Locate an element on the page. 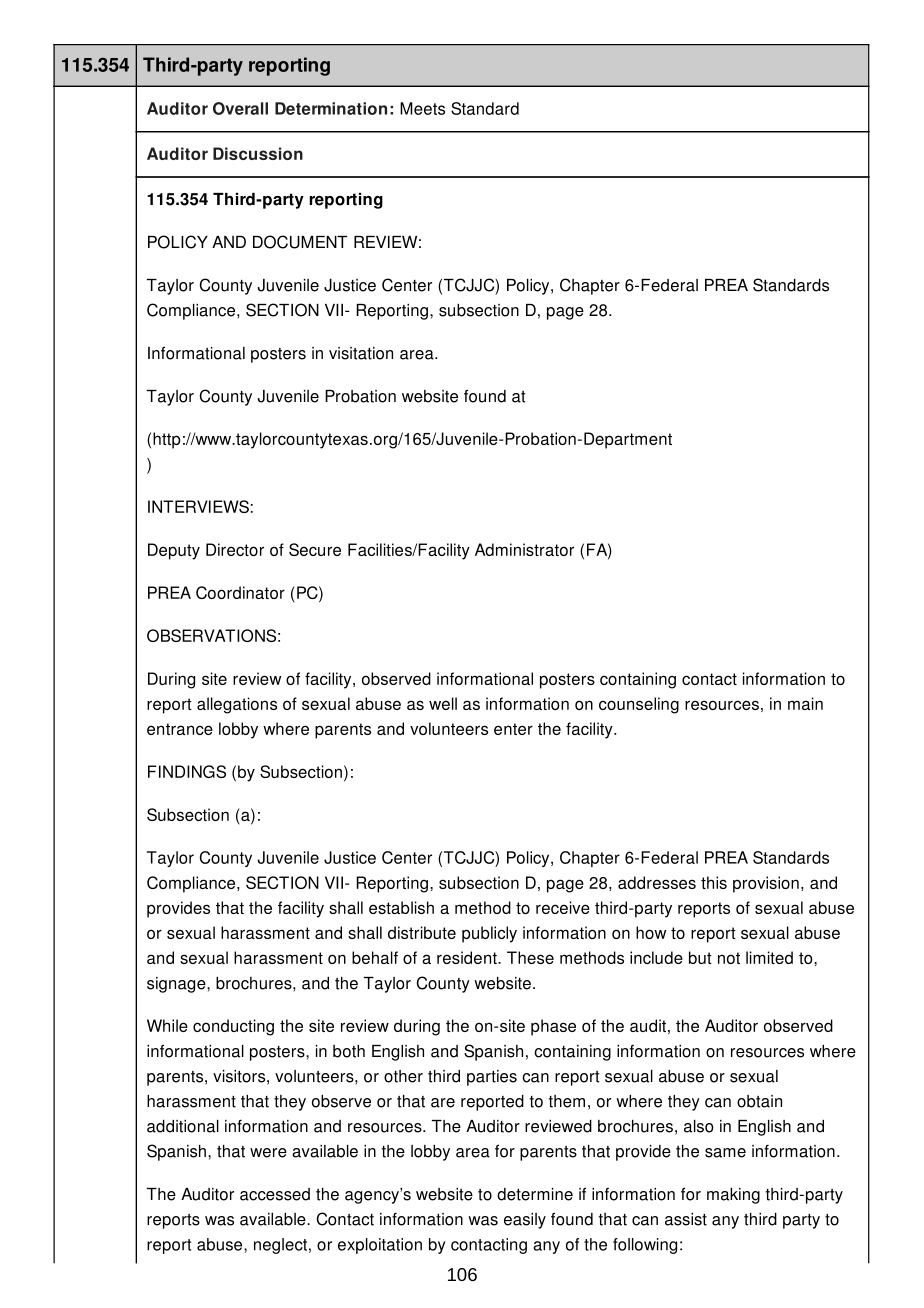 This document has height=1308, width=924. Discussion is located at coordinates (258, 153).
